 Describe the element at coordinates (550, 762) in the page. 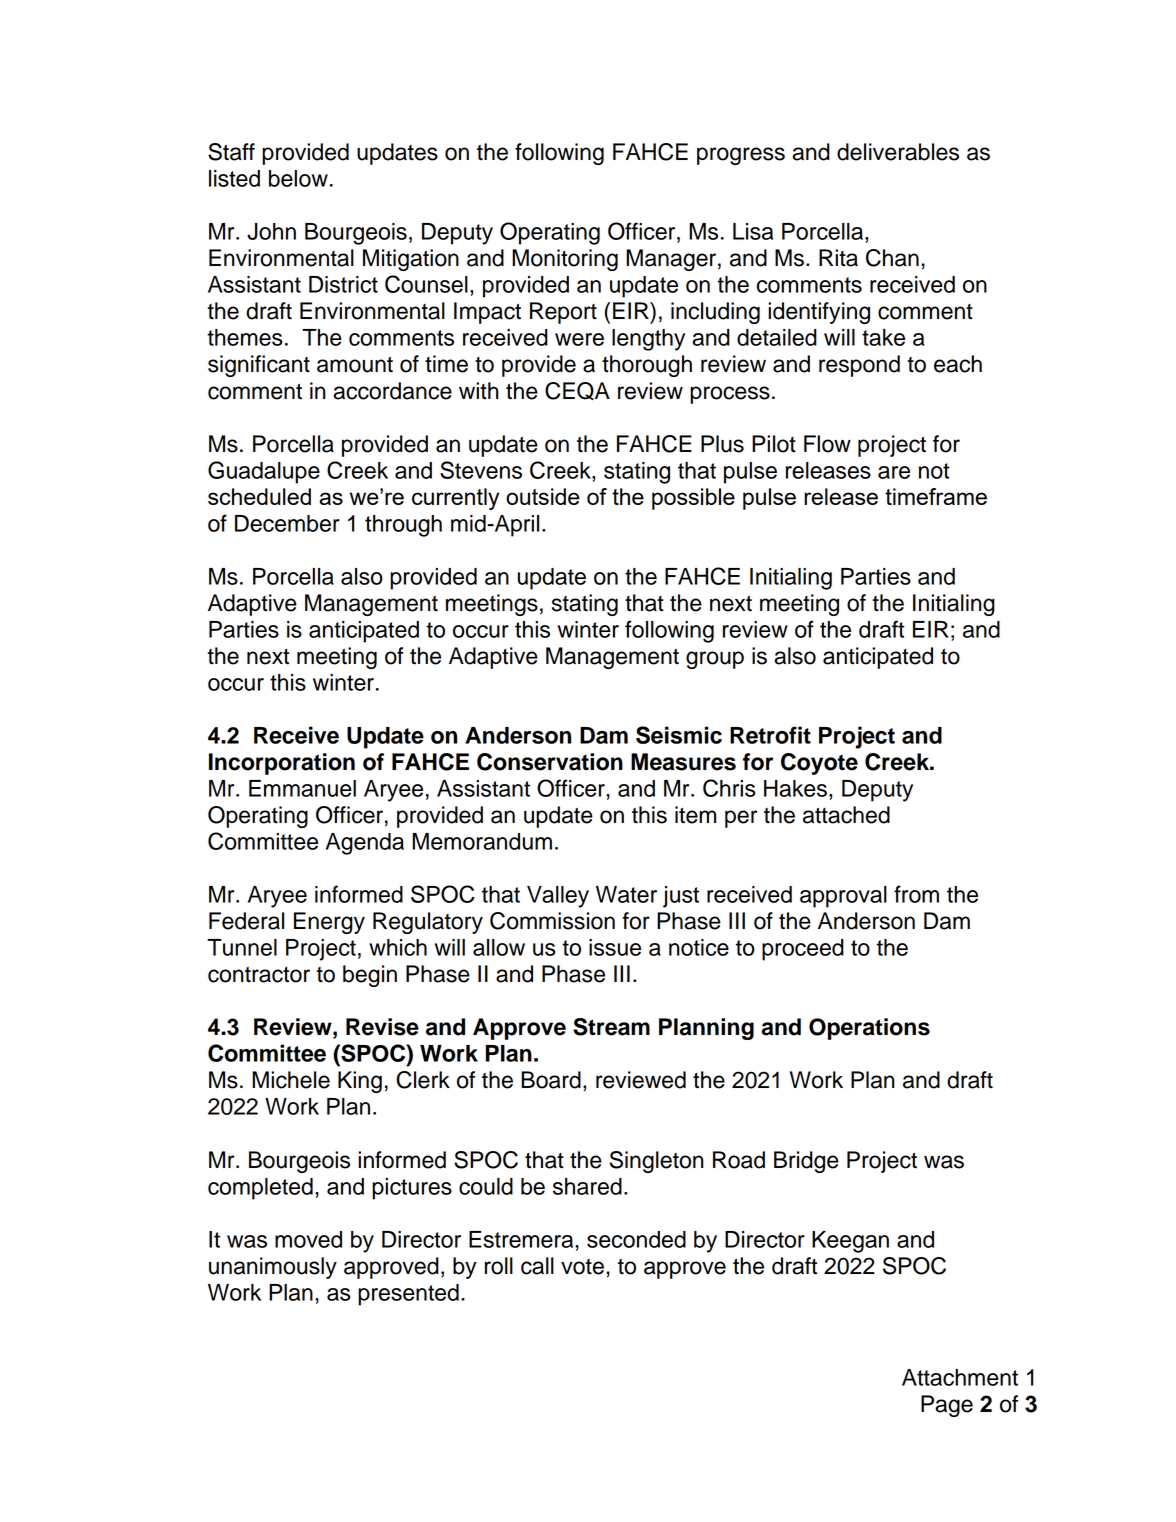

I see `Conservation` at that location.
